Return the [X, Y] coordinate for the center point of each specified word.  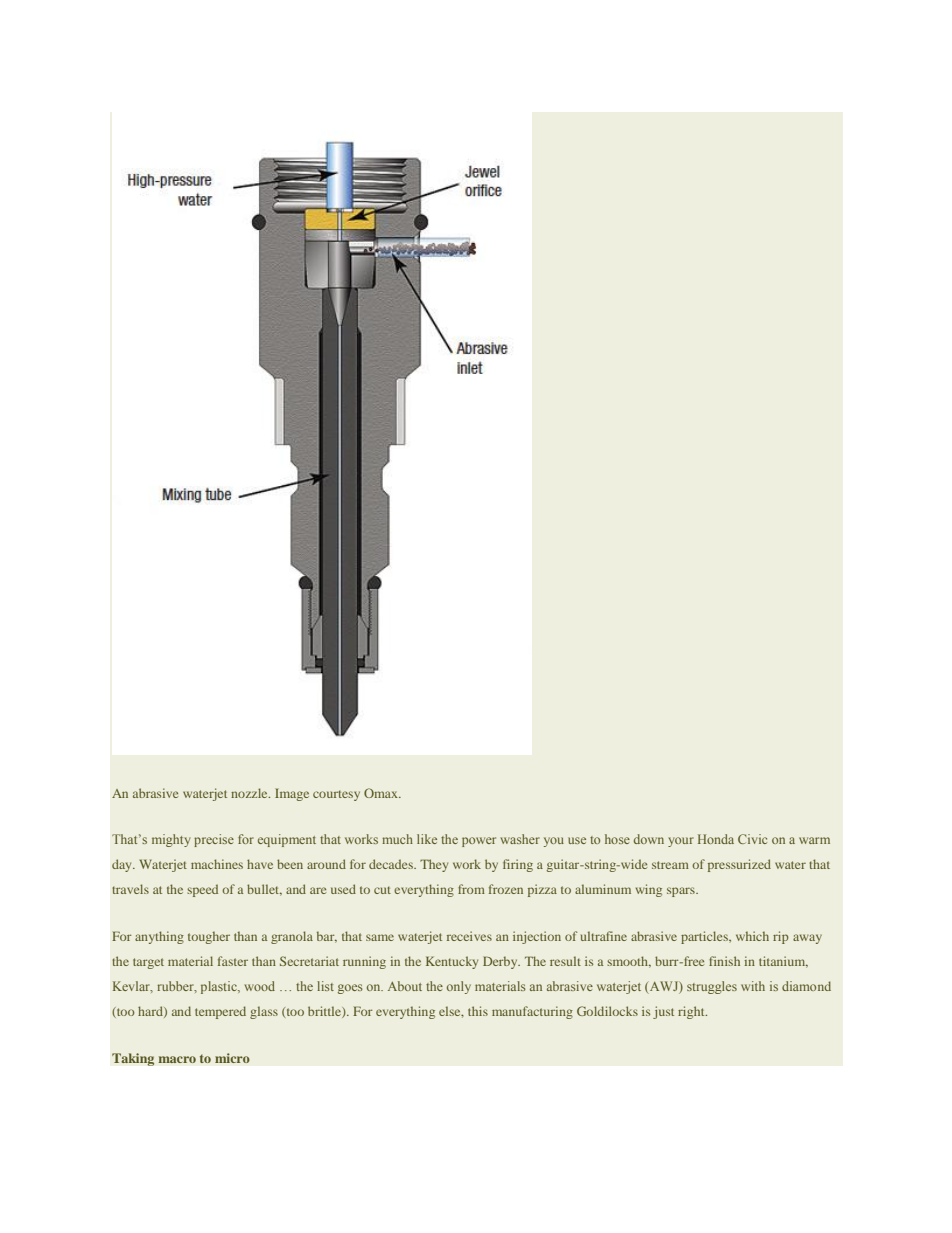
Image [292, 794]
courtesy [336, 795]
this [478, 1011]
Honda [716, 839]
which [752, 936]
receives [469, 936]
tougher [209, 937]
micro [232, 1058]
